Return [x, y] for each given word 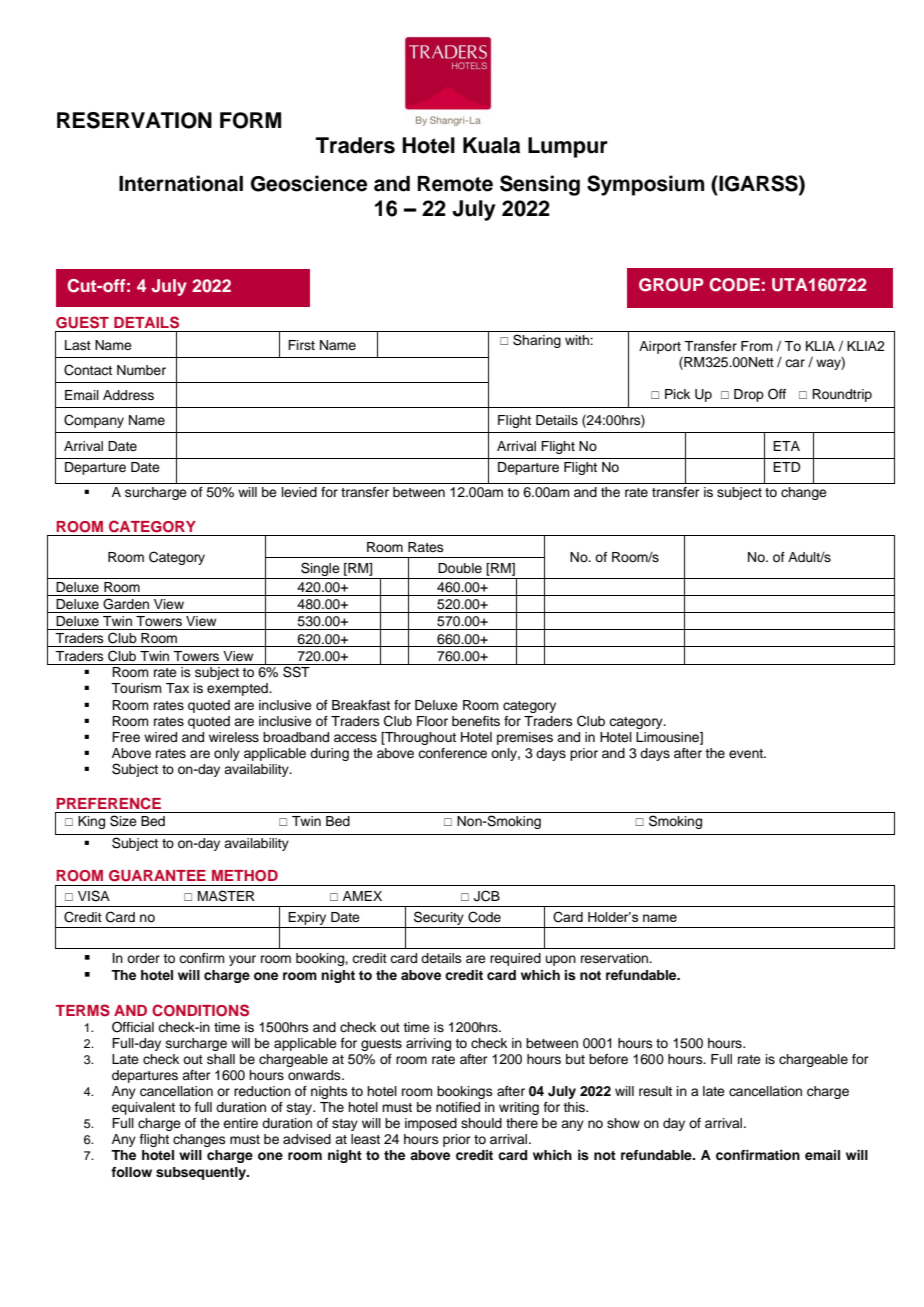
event [747, 753]
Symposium [645, 185]
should [481, 1123]
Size [123, 821]
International [181, 183]
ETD [786, 467]
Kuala [491, 145]
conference [452, 753]
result [655, 1091]
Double [460, 568]
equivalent [143, 1108]
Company [94, 421]
